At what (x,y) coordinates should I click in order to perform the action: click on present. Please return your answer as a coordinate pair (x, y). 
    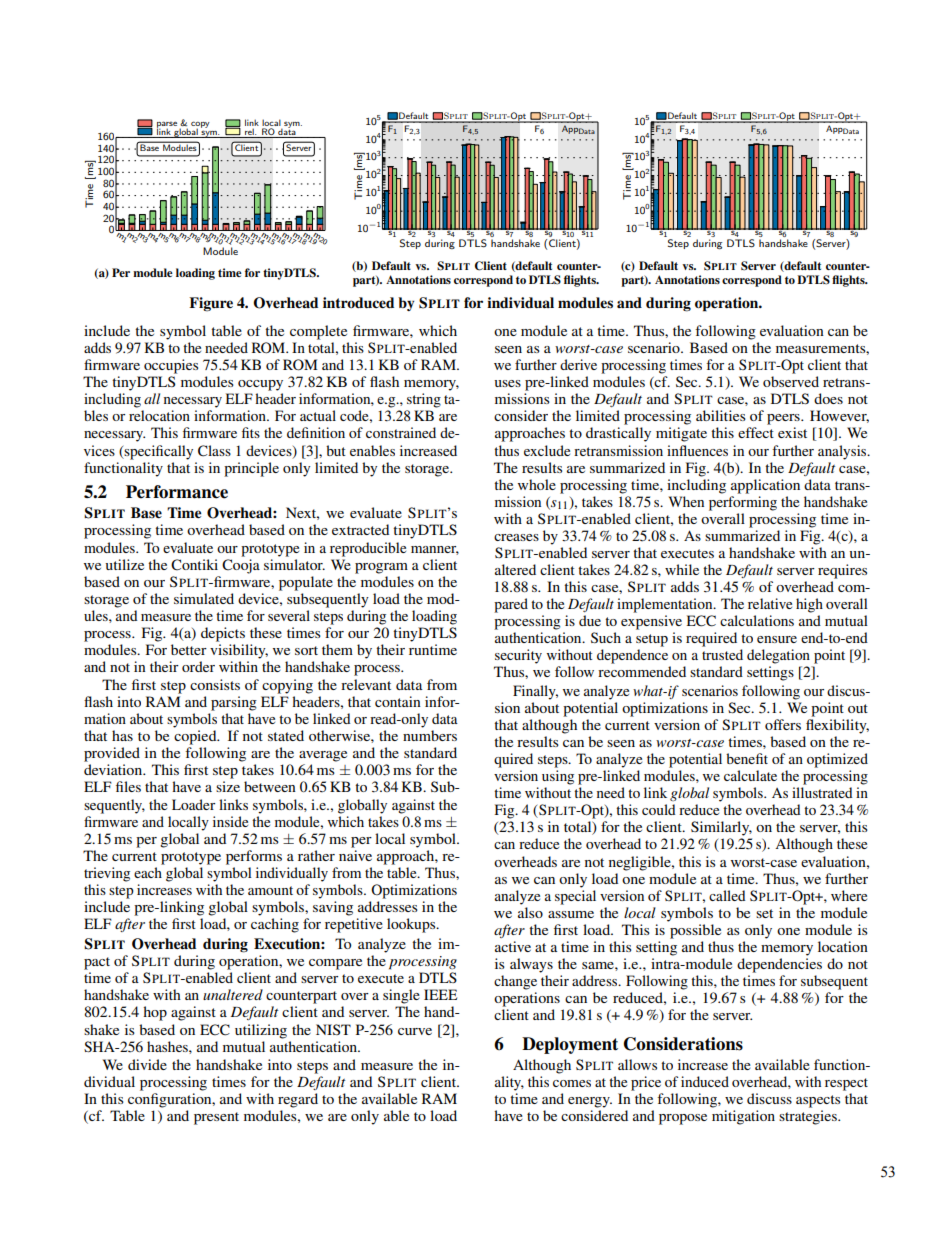
    Looking at the image, I should click on (216, 1118).
